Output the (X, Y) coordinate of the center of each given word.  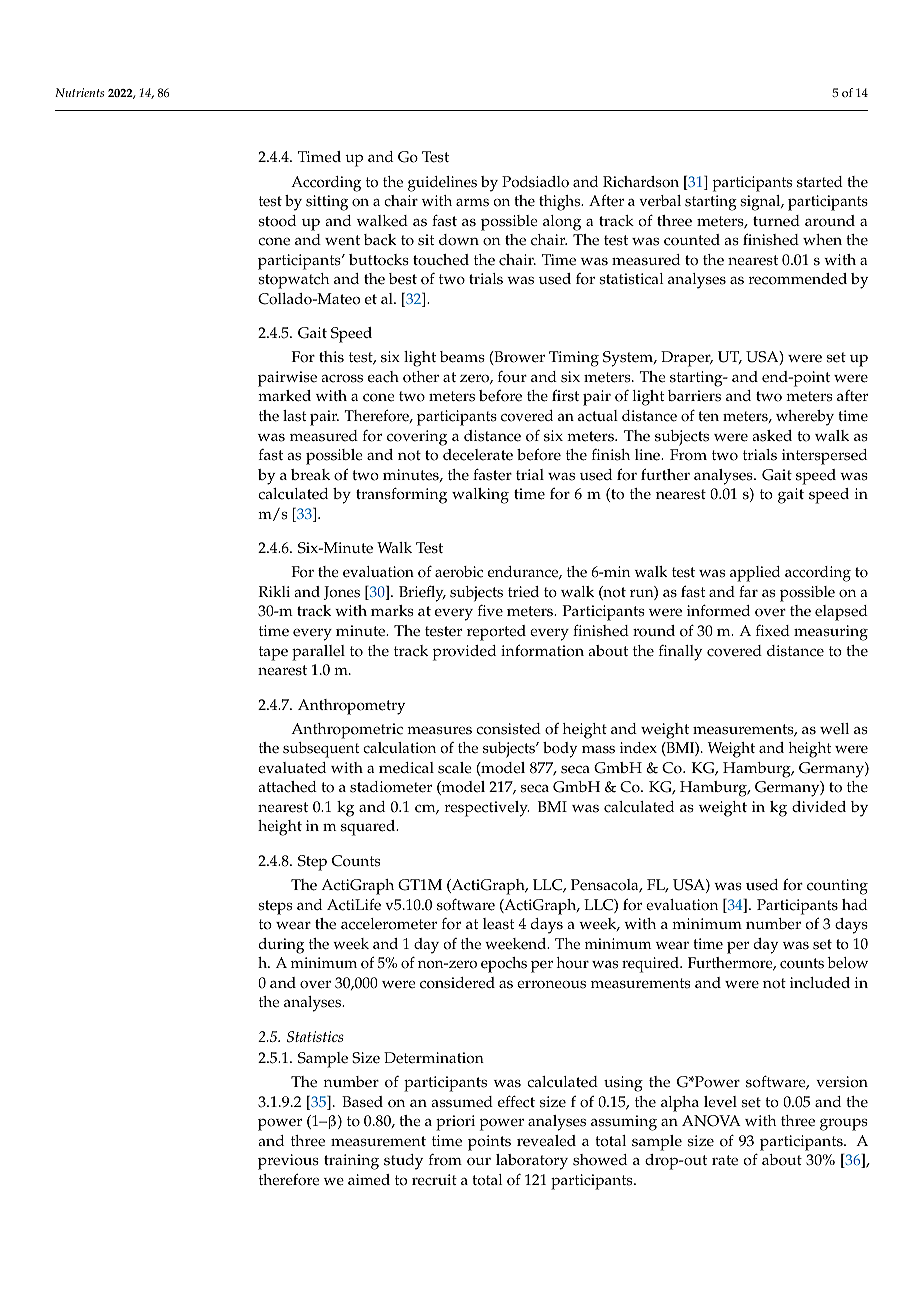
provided (464, 653)
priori (455, 1123)
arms (472, 202)
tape (273, 653)
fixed (773, 631)
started (820, 182)
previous (288, 1162)
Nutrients (79, 92)
